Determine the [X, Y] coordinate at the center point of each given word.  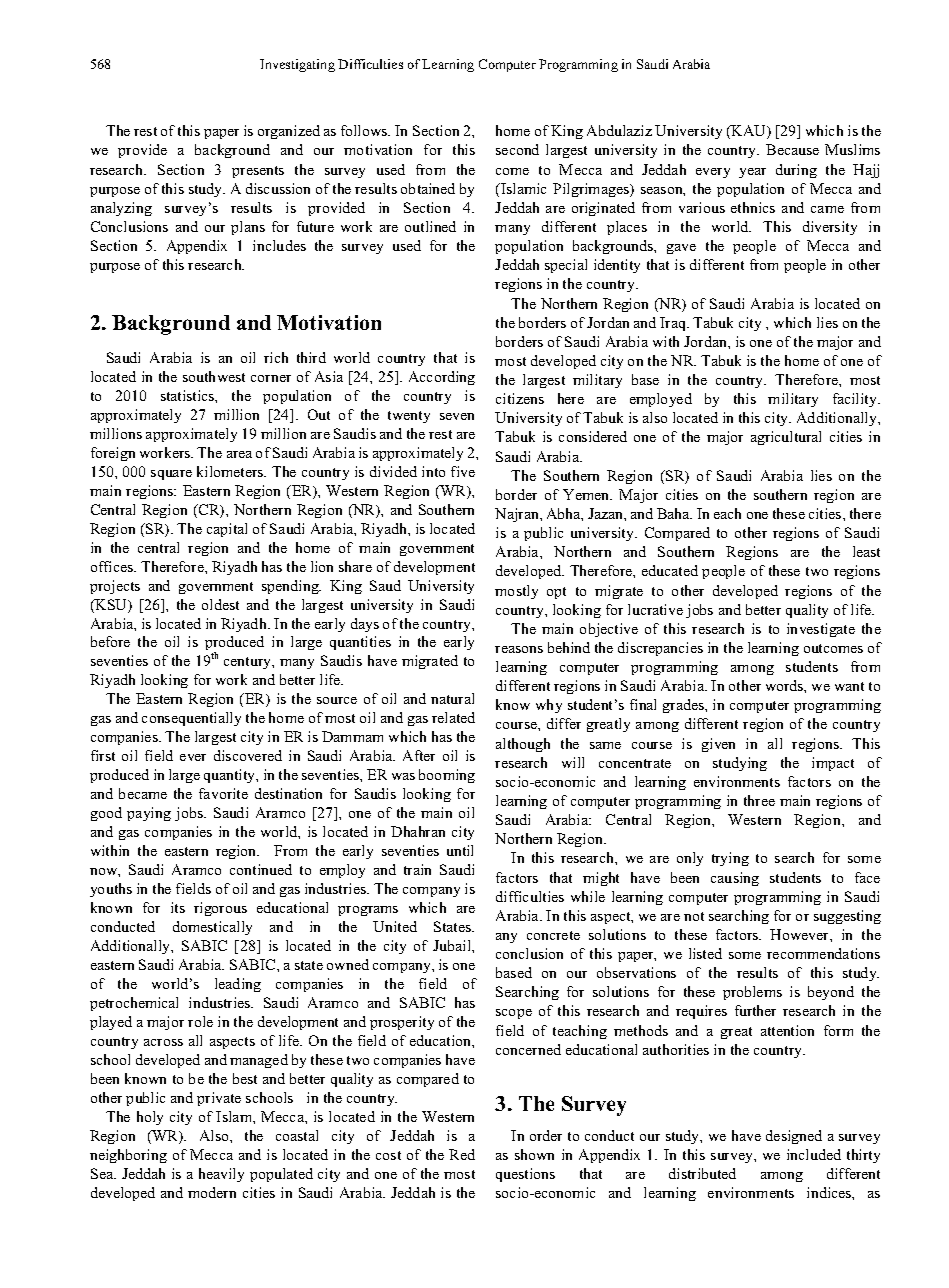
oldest [220, 604]
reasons [519, 649]
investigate [821, 630]
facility [856, 400]
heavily [221, 1175]
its [178, 907]
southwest [214, 376]
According [442, 378]
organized [289, 132]
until [460, 850]
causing [735, 879]
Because [792, 149]
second [517, 149]
